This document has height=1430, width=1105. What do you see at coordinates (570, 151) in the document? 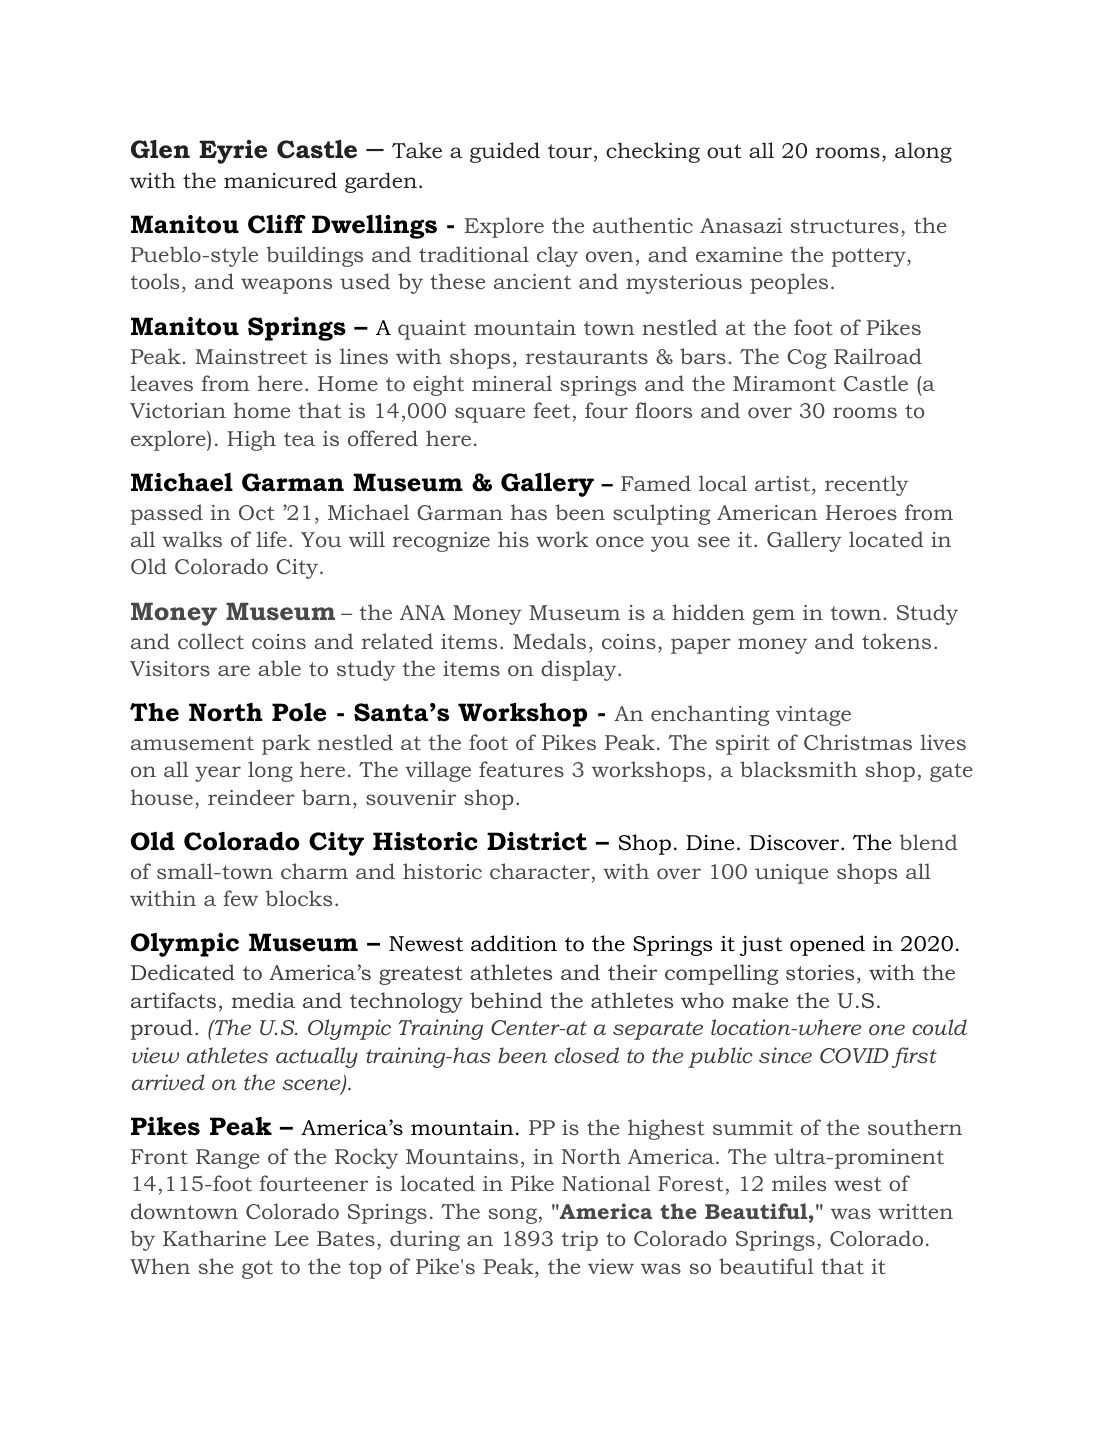
I see `tour` at bounding box center [570, 151].
